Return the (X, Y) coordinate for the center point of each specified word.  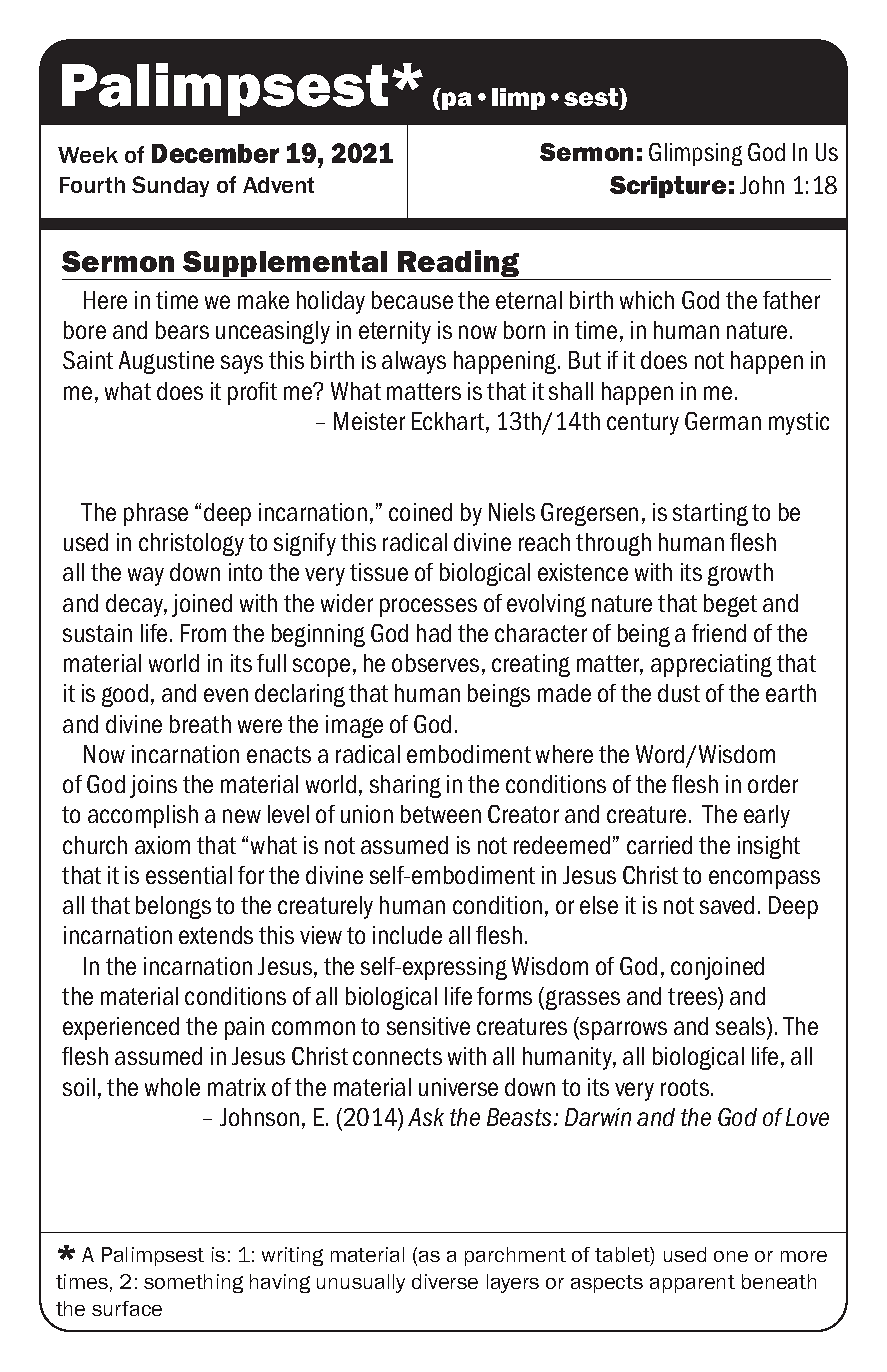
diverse (445, 1281)
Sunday (170, 186)
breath (200, 724)
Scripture (668, 187)
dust (679, 693)
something (193, 1283)
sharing (405, 786)
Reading (458, 265)
